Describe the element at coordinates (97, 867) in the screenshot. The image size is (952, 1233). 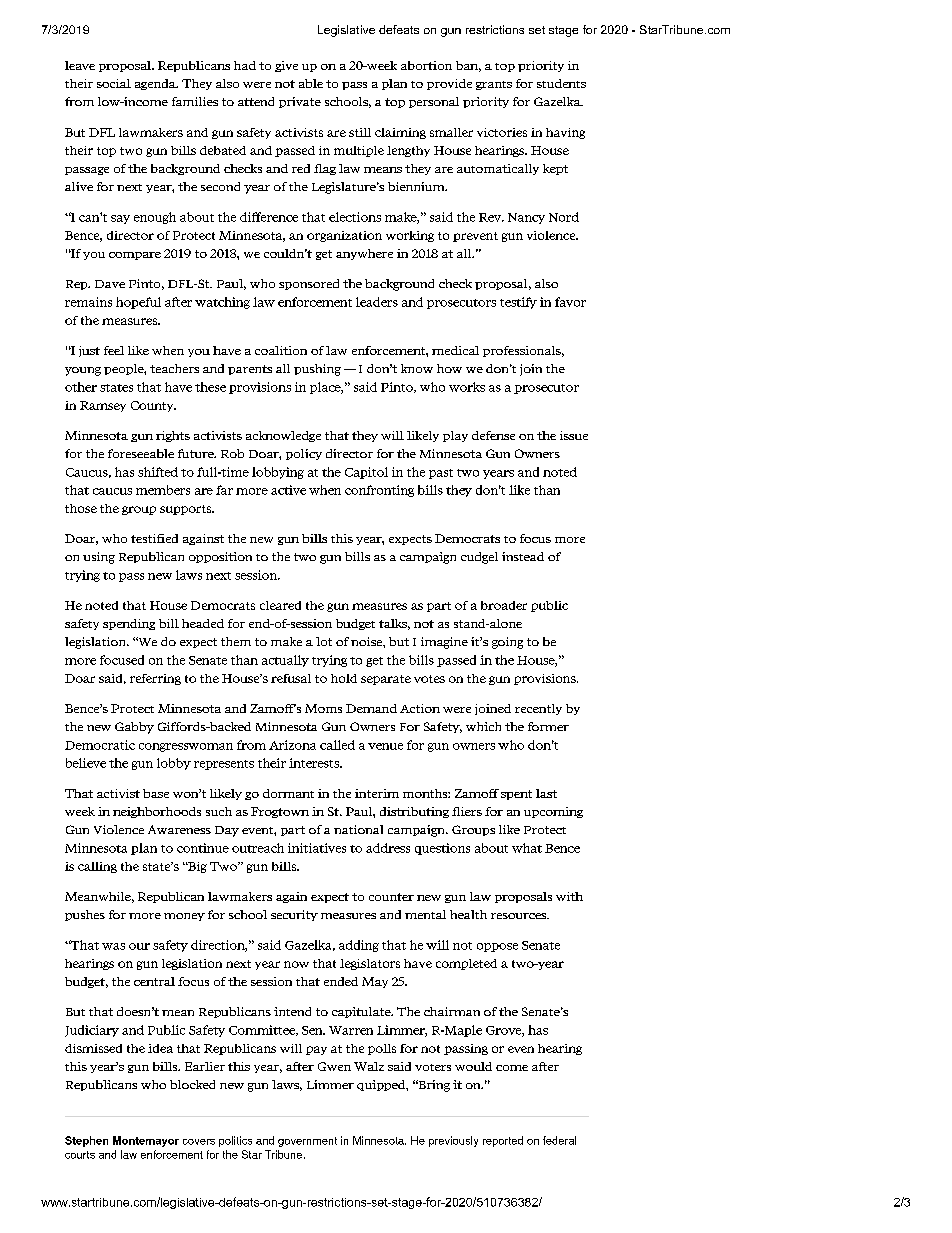
I see `calling` at that location.
